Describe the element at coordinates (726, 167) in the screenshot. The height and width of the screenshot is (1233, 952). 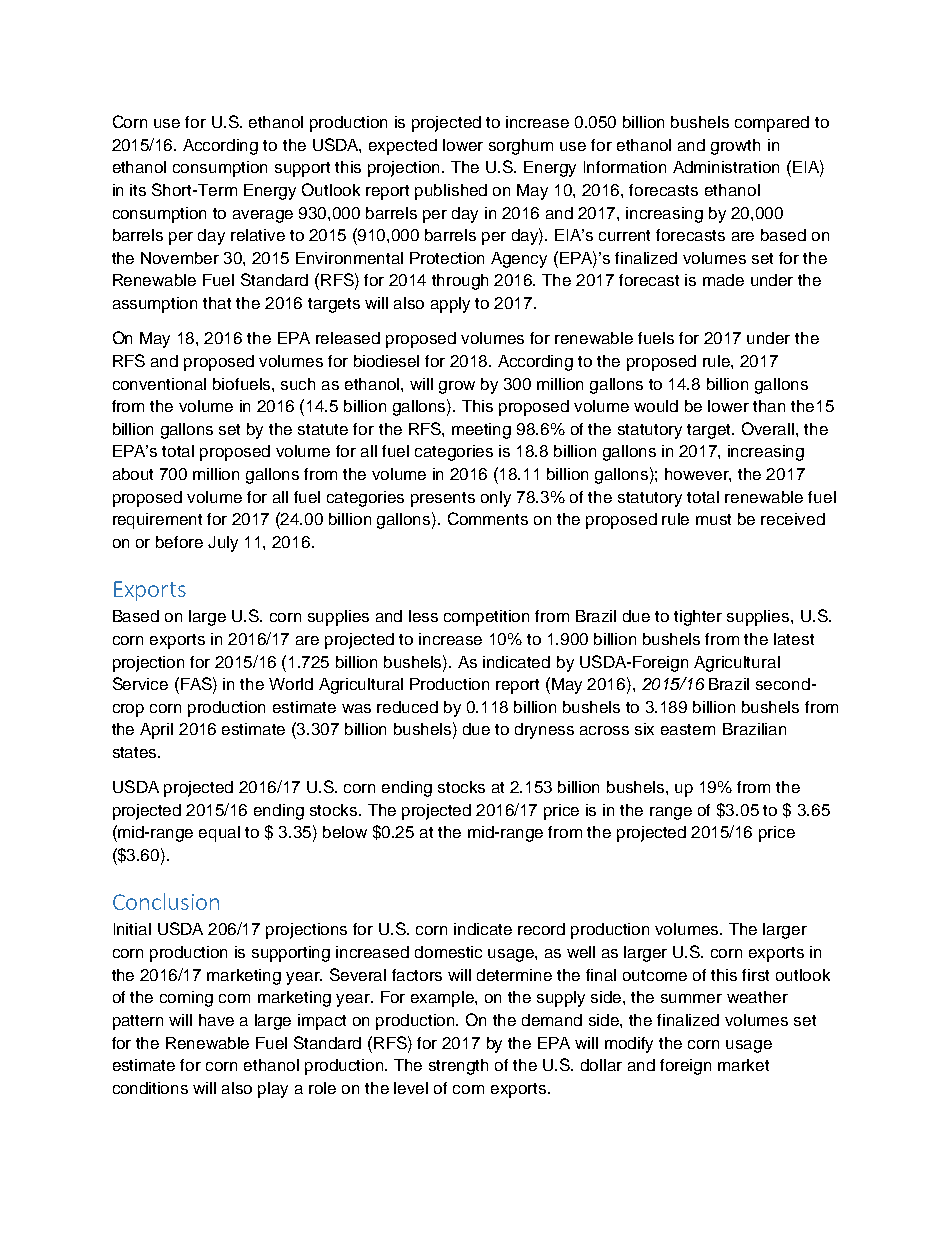
I see `Administration` at that location.
